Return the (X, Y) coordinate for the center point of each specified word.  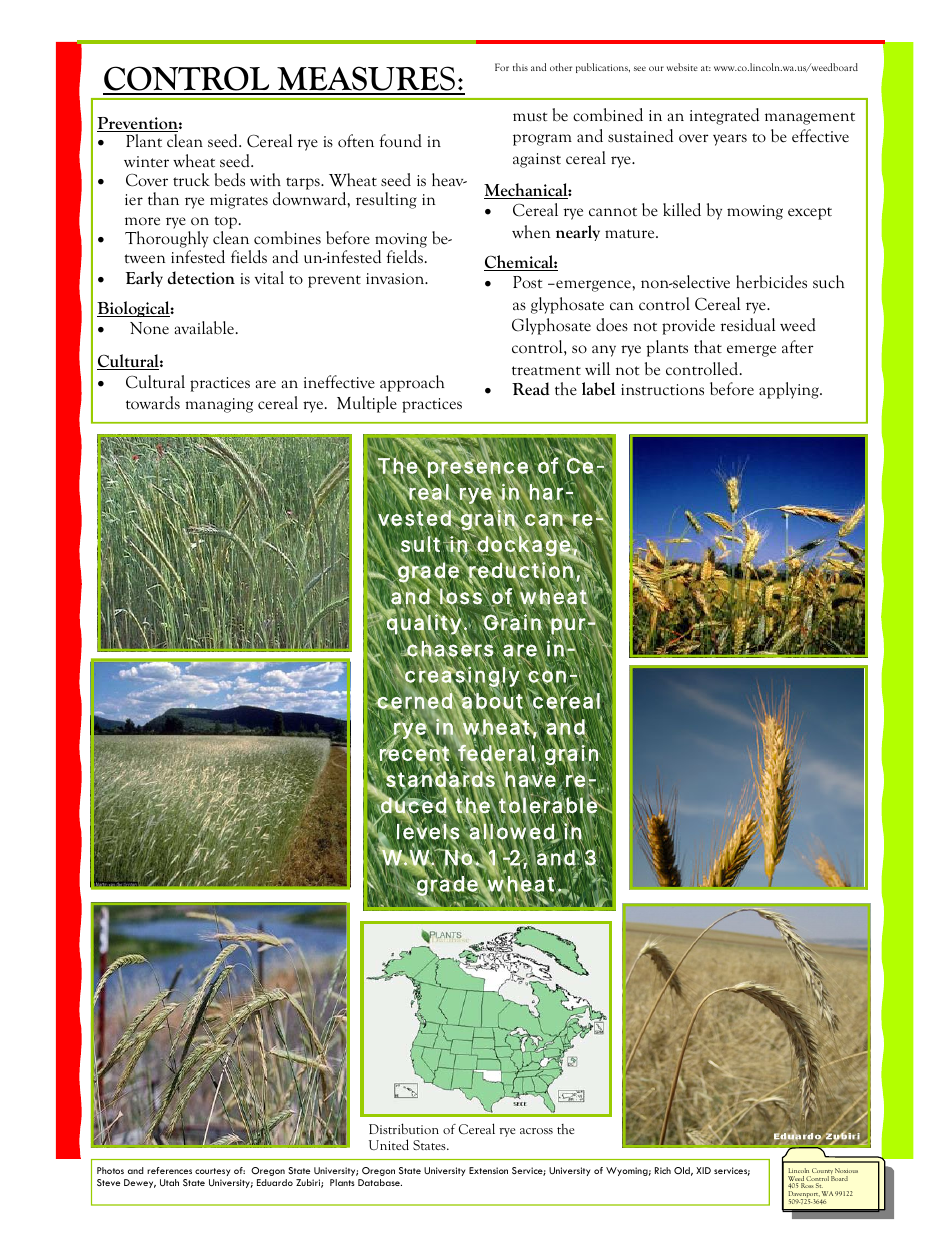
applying (790, 390)
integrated (724, 116)
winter (146, 162)
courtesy (212, 1172)
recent (415, 753)
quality (423, 625)
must (530, 117)
